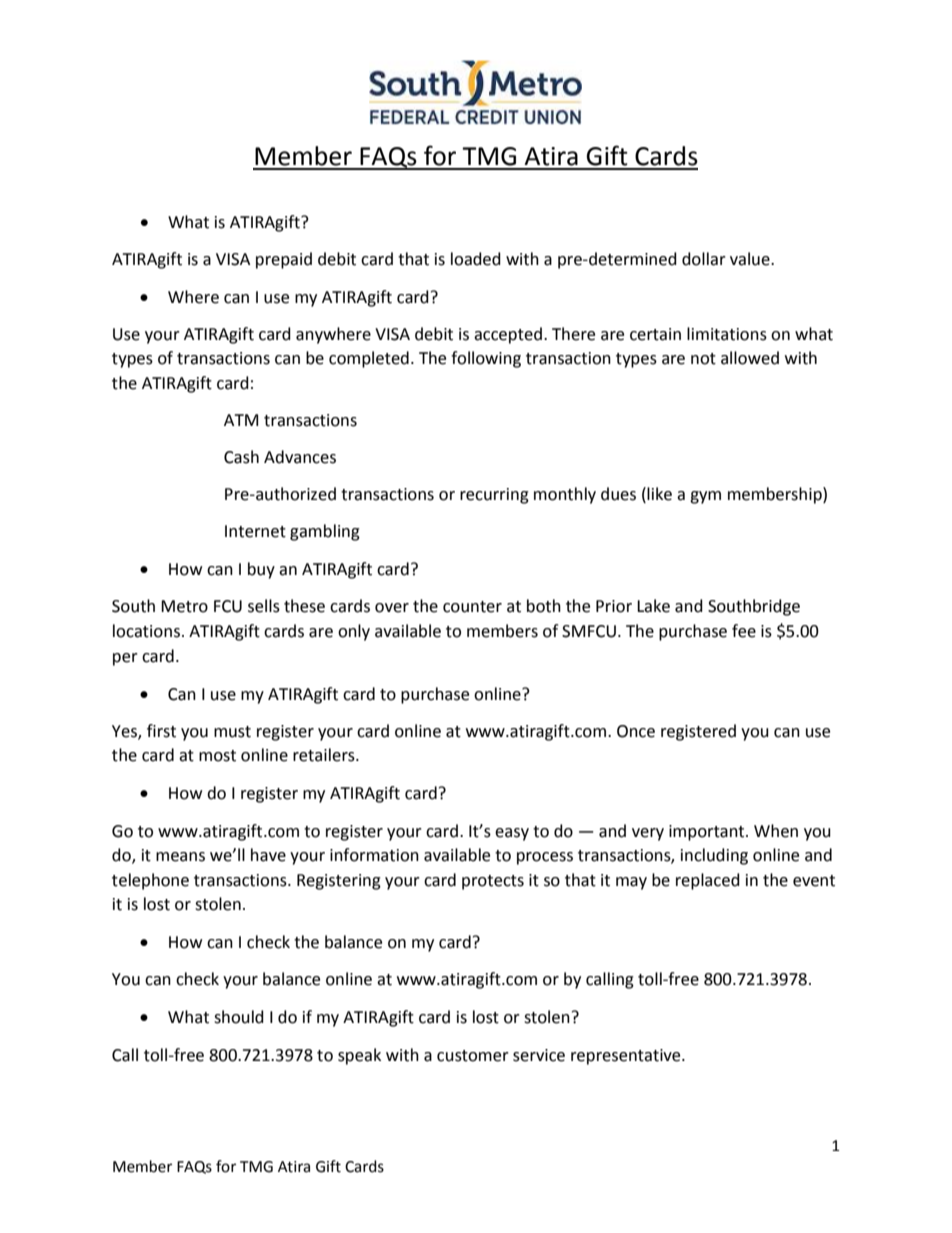 This screenshot has height=1233, width=952. Describe the element at coordinates (241, 457) in the screenshot. I see `Cash` at that location.
